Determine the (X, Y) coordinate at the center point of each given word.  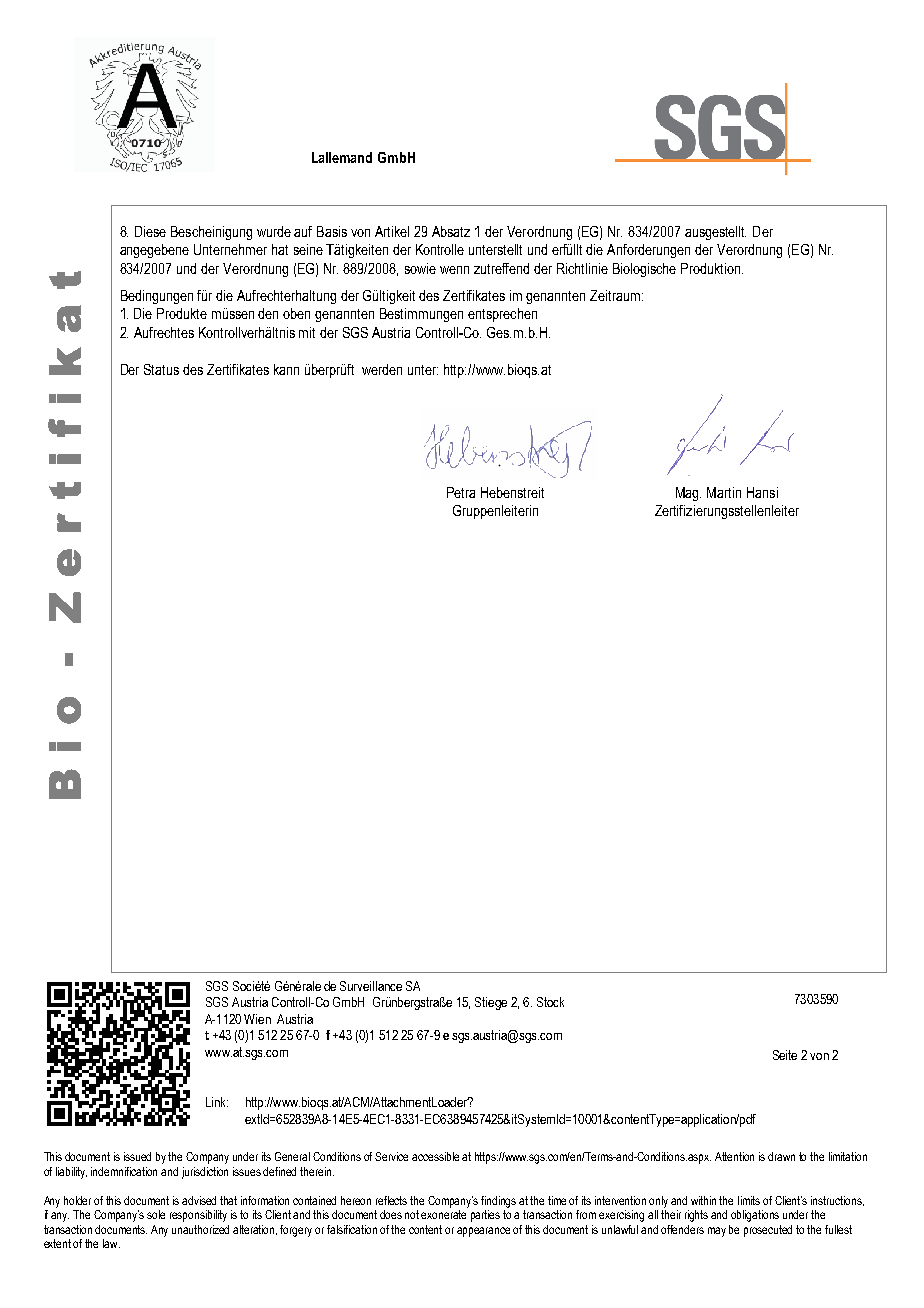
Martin (724, 492)
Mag (688, 494)
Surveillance (371, 986)
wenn (454, 270)
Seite (785, 1055)
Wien (257, 1019)
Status (161, 369)
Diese (150, 231)
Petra (461, 492)
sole (156, 1214)
